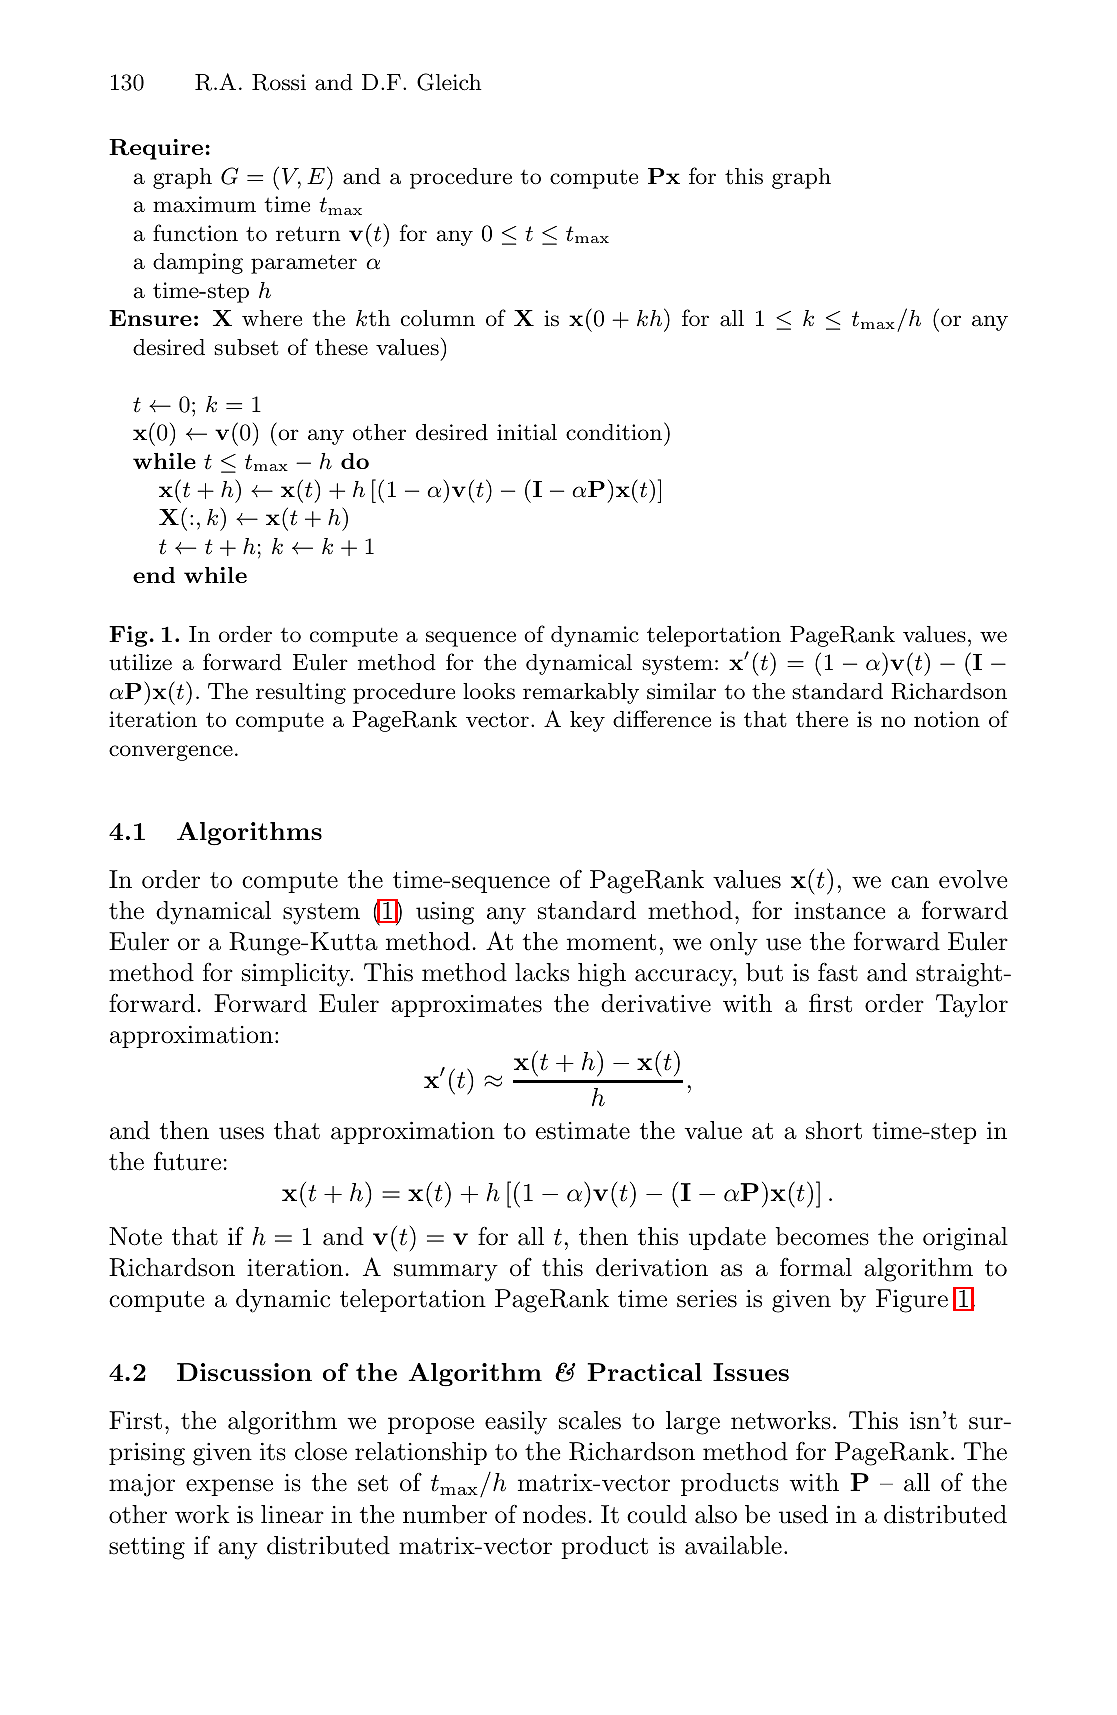 The height and width of the screenshot is (1715, 1117). I want to click on remarkably, so click(581, 693).
